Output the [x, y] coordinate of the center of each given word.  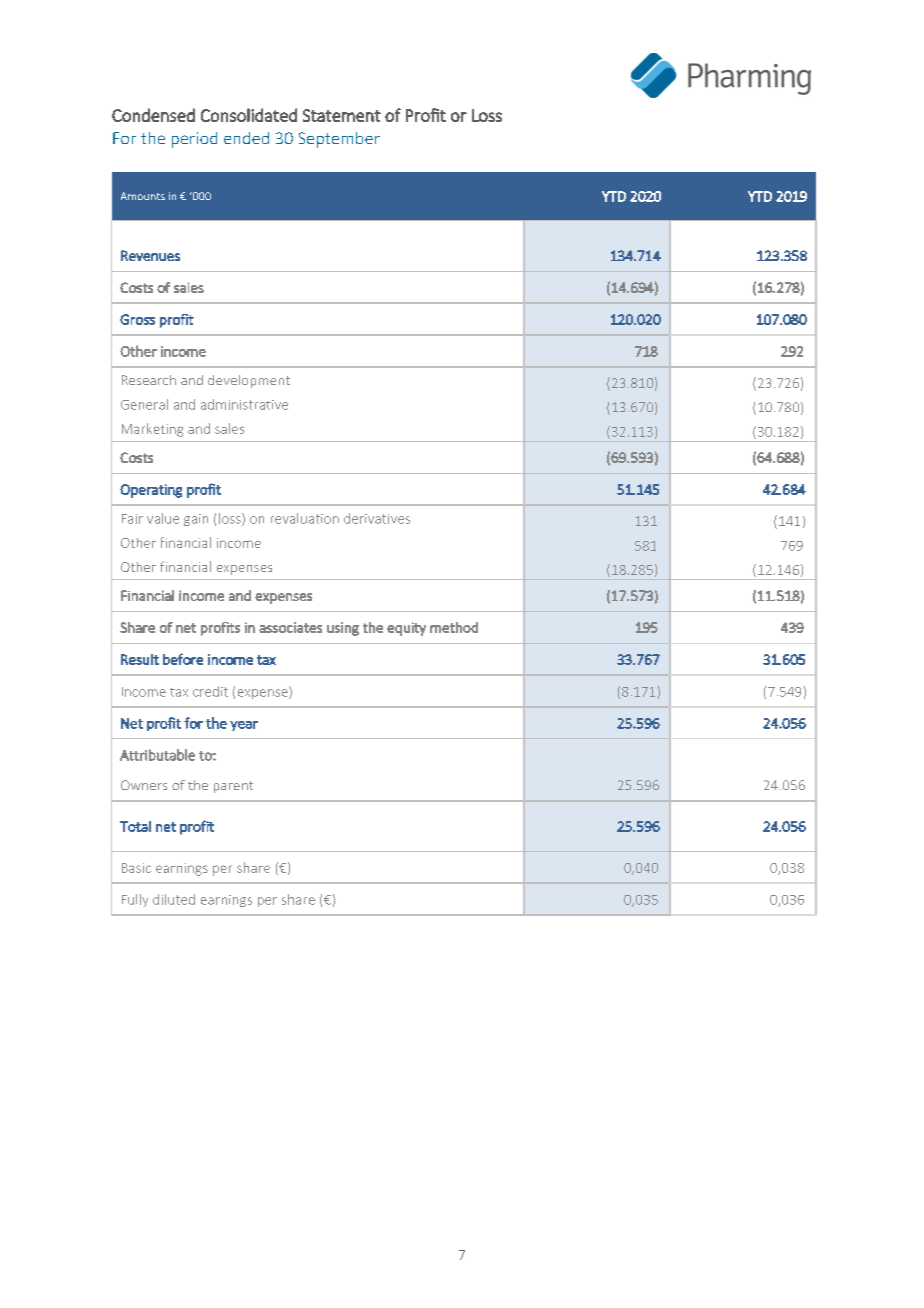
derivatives [377, 518]
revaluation [305, 518]
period [194, 140]
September [339, 140]
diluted [174, 899]
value [163, 518]
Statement [342, 115]
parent [233, 787]
